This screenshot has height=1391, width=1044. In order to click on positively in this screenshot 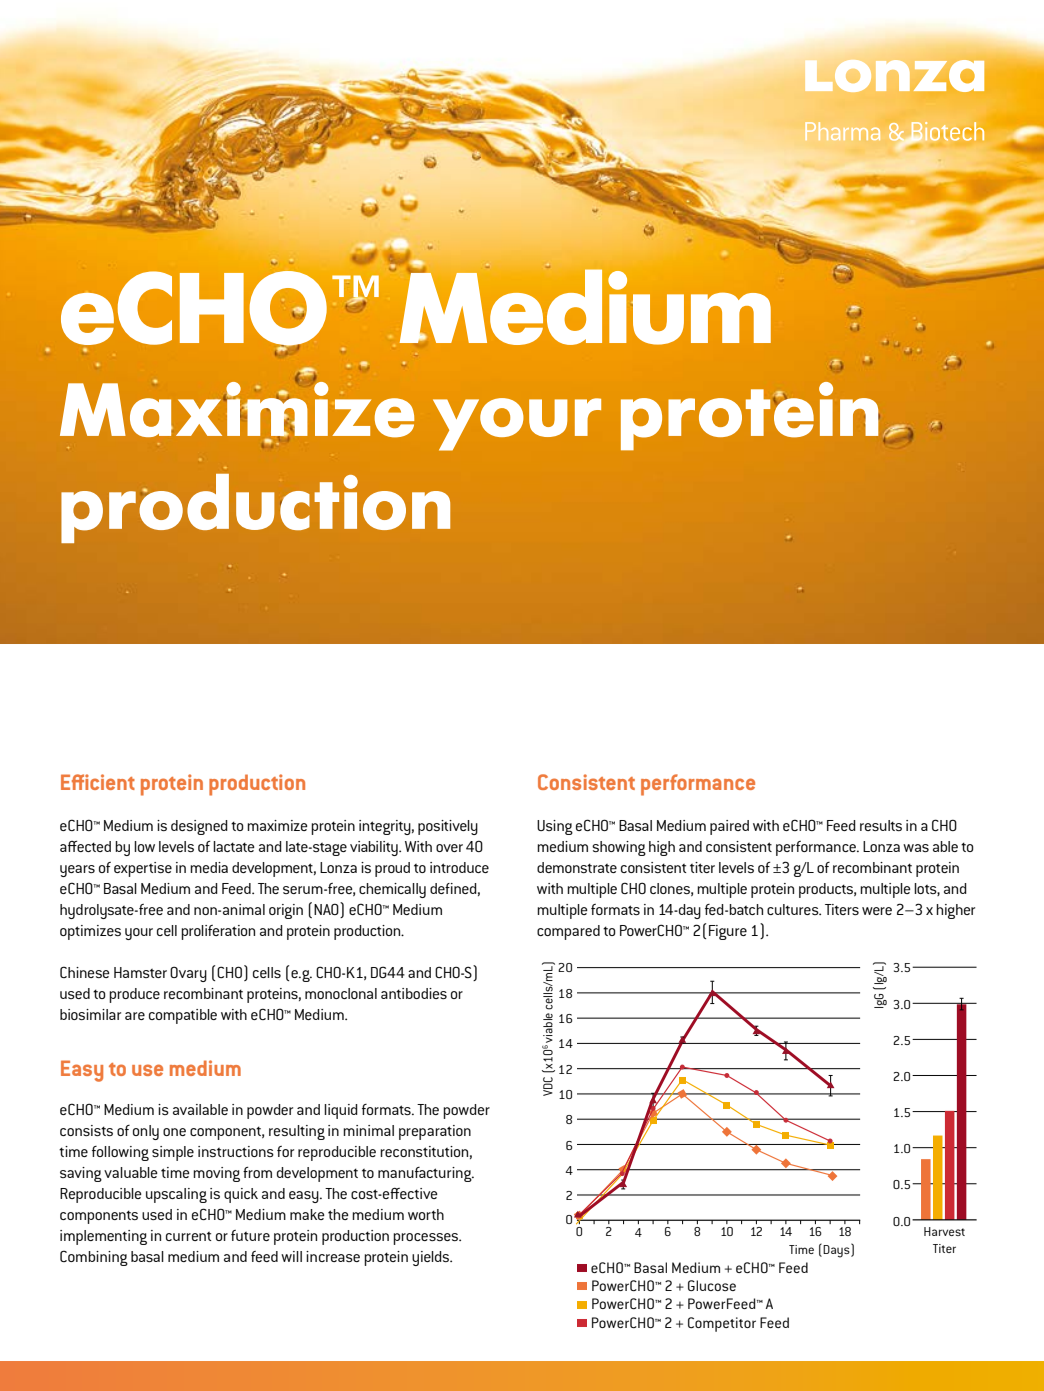, I will do `click(448, 827)`.
